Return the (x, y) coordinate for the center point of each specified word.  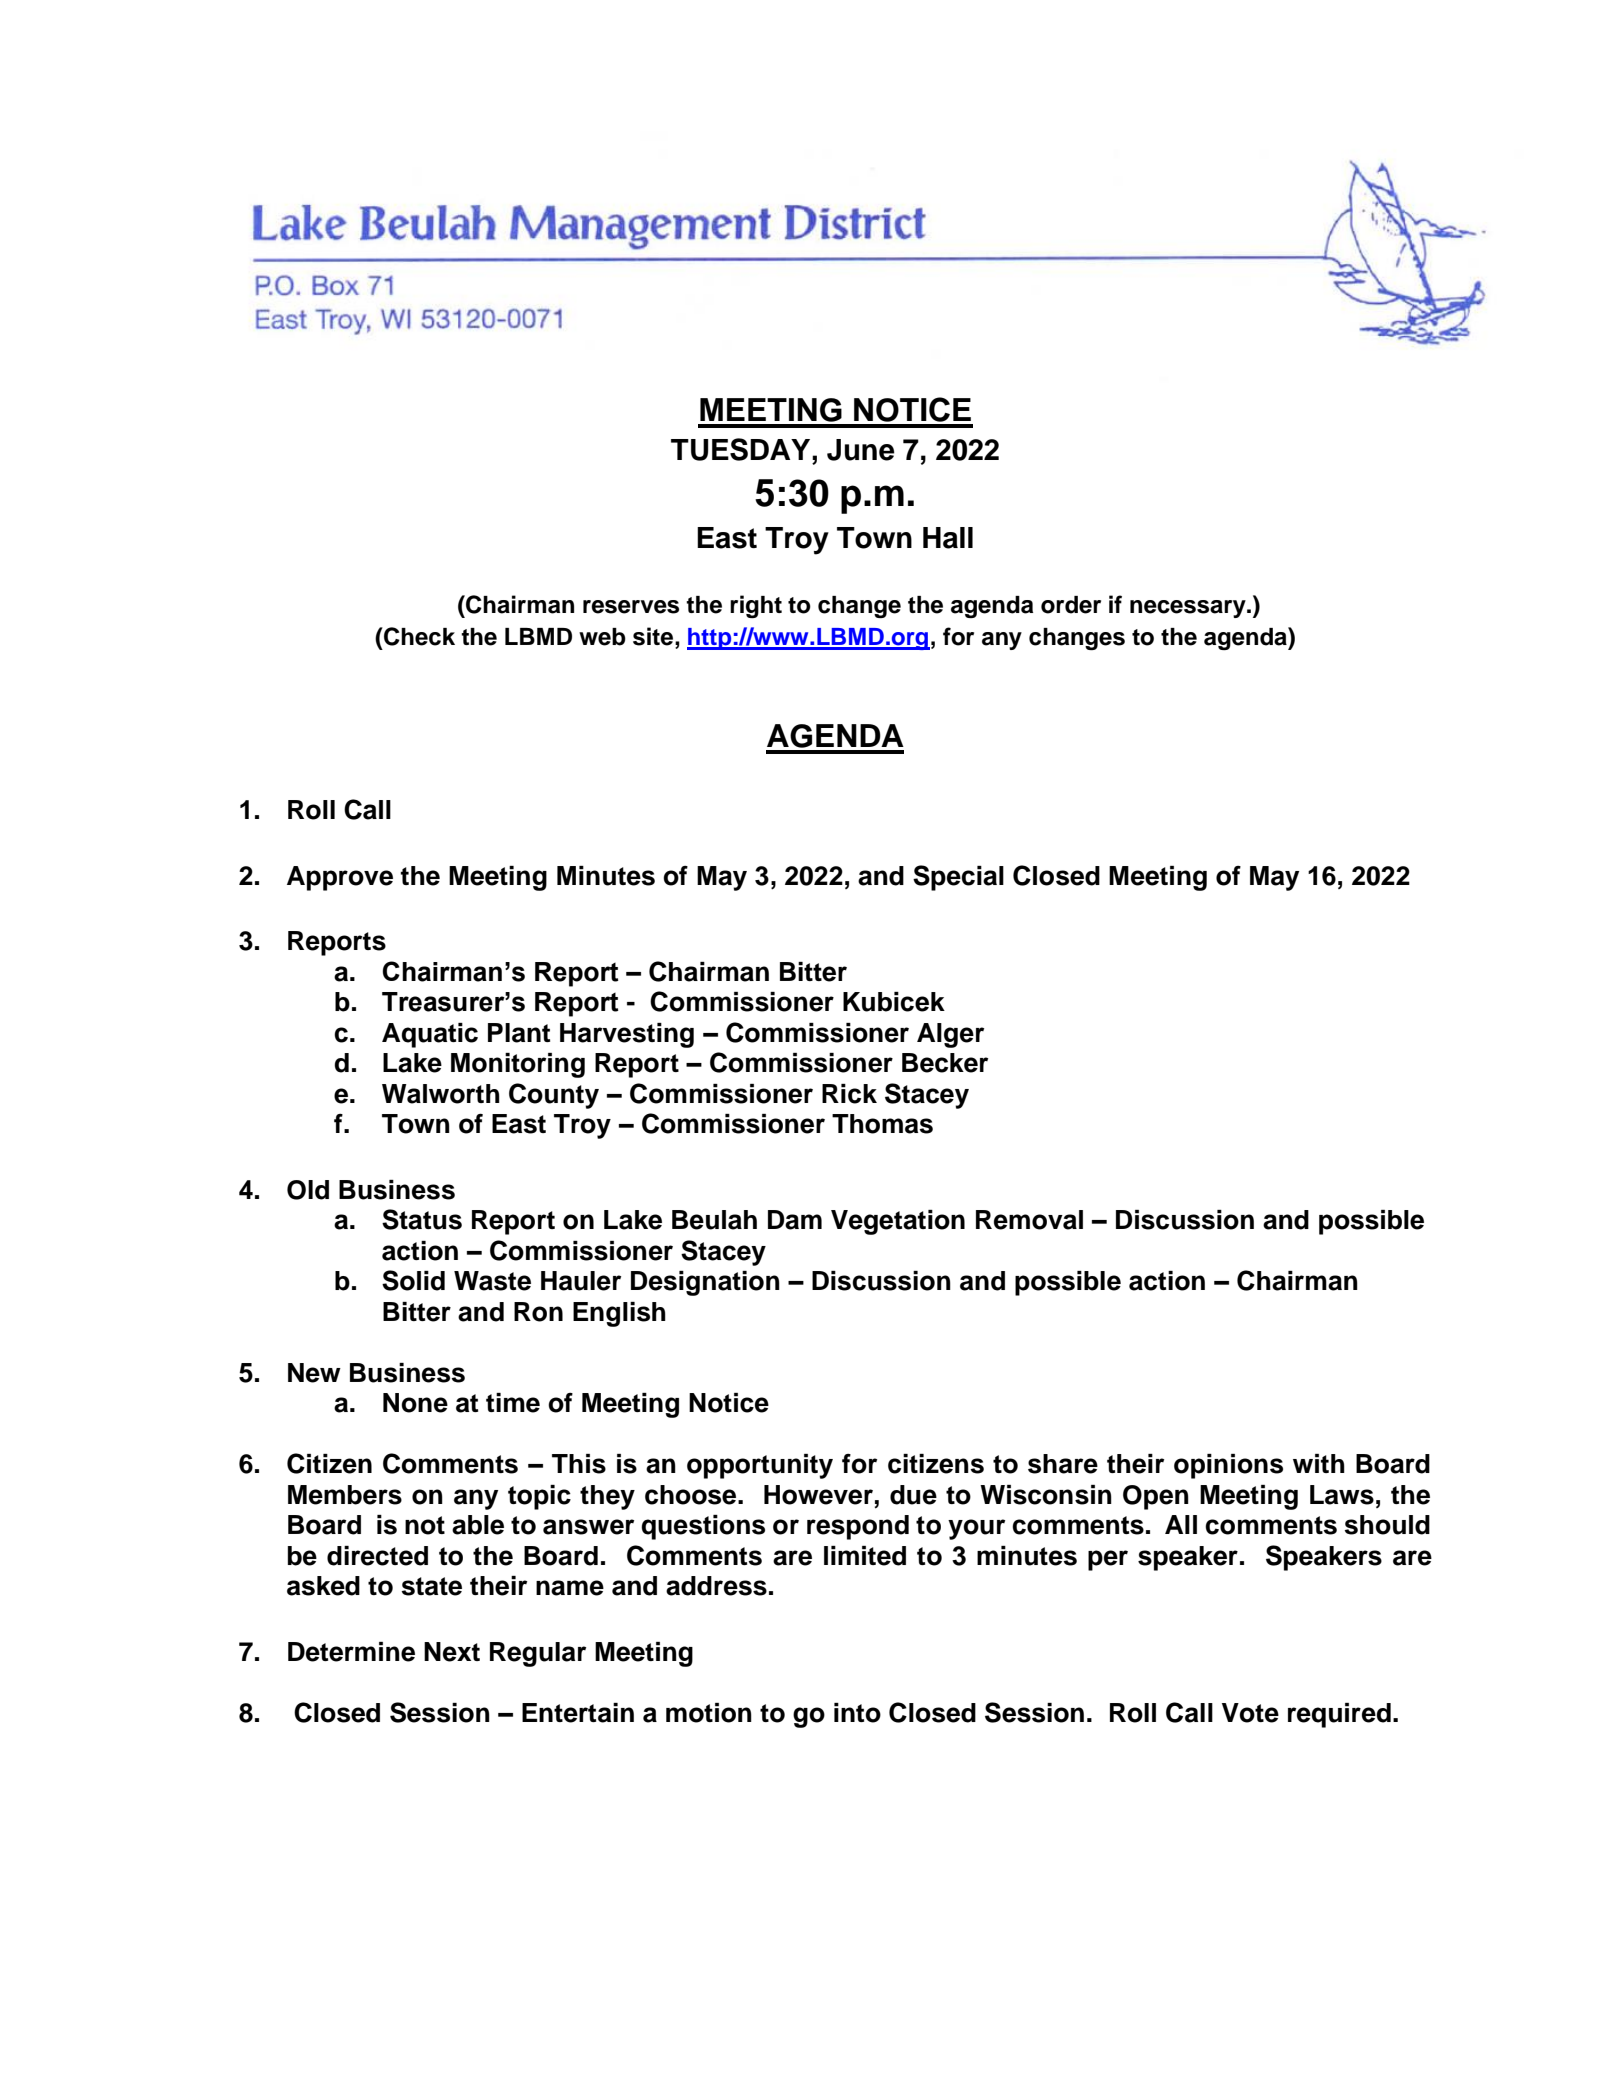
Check (418, 636)
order (1071, 605)
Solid (413, 1280)
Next (452, 1652)
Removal (1029, 1220)
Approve (340, 878)
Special (958, 878)
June (861, 450)
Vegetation (898, 1222)
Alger (950, 1035)
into (857, 1713)
